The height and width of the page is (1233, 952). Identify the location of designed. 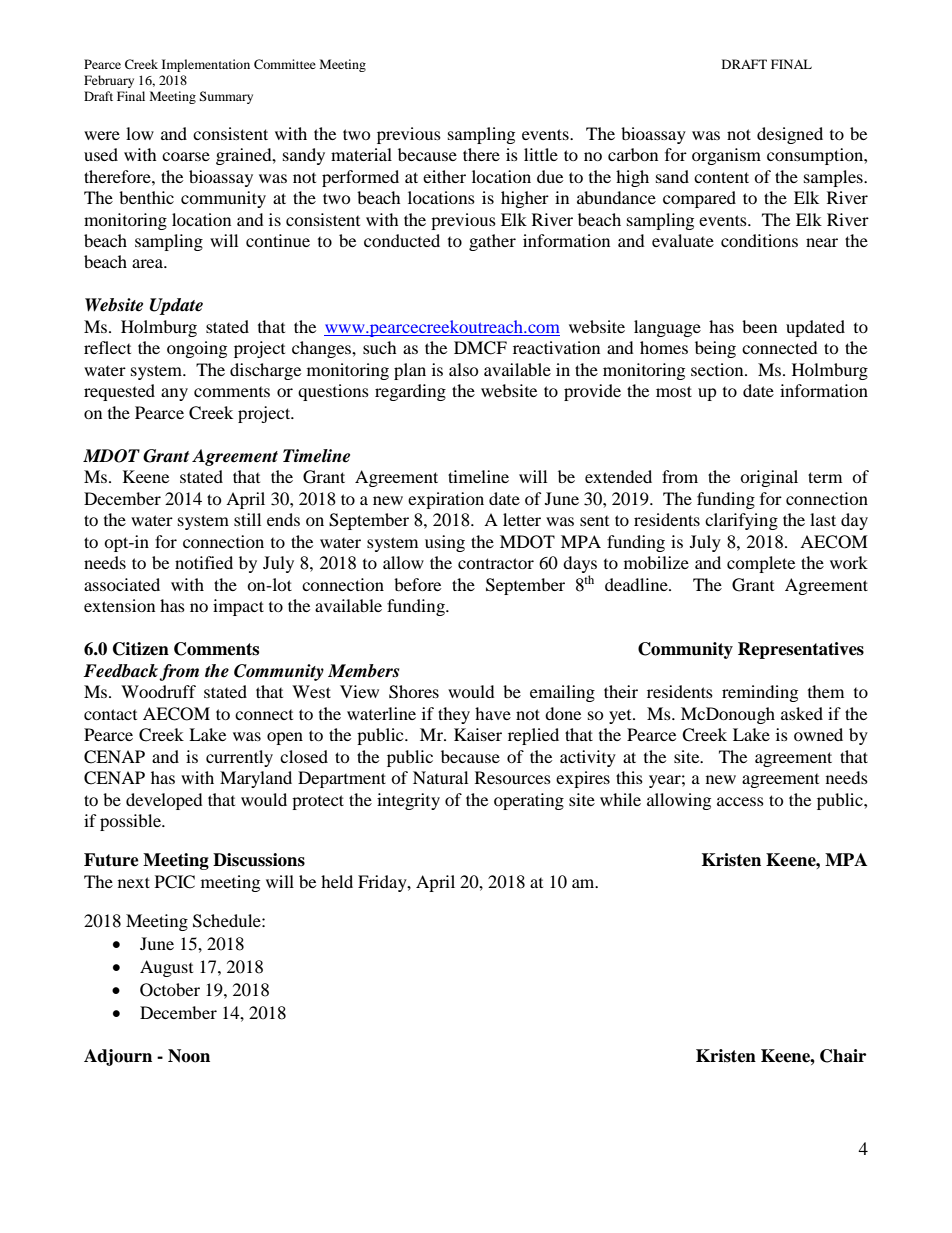
(790, 135).
